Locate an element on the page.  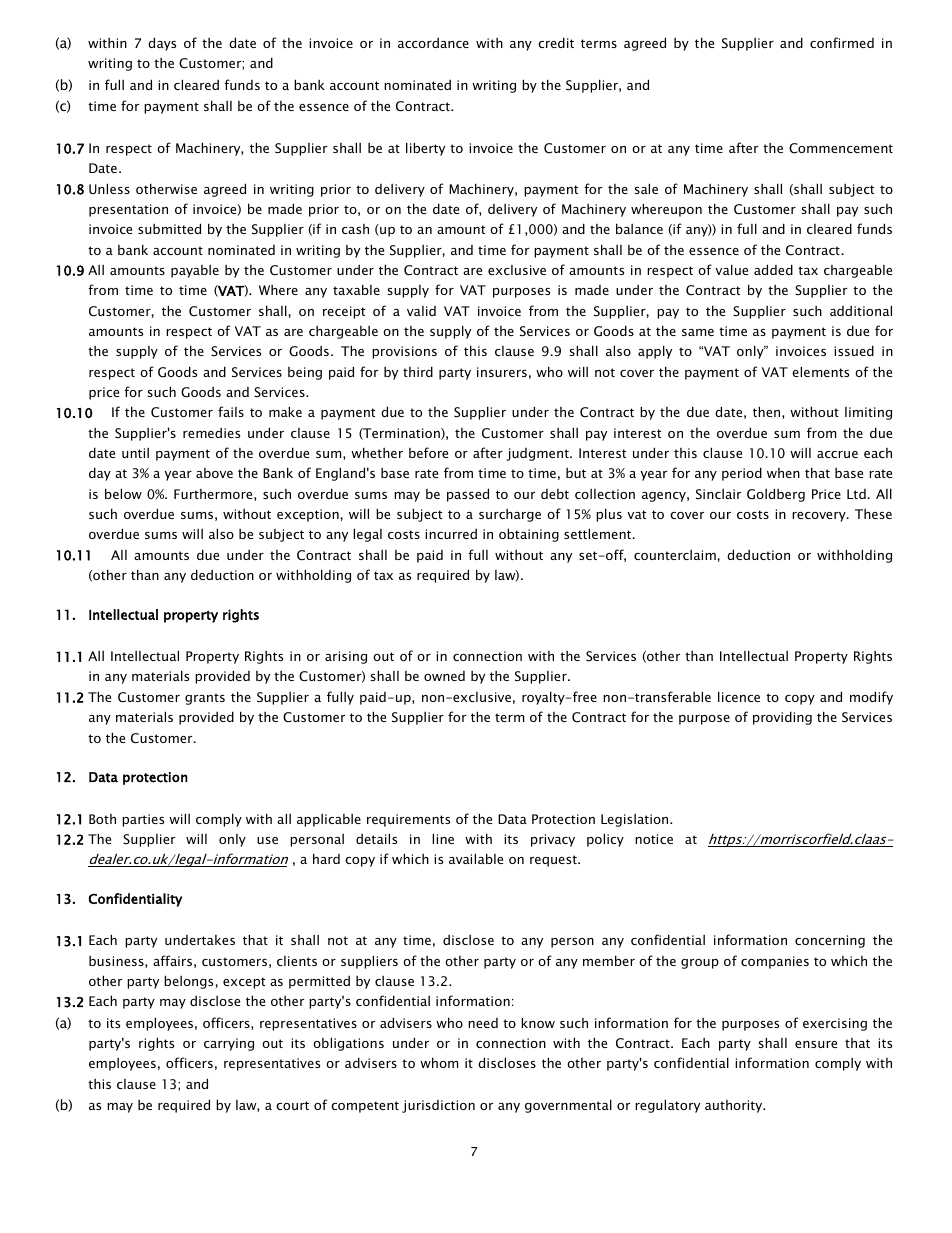
confirmed is located at coordinates (842, 42).
